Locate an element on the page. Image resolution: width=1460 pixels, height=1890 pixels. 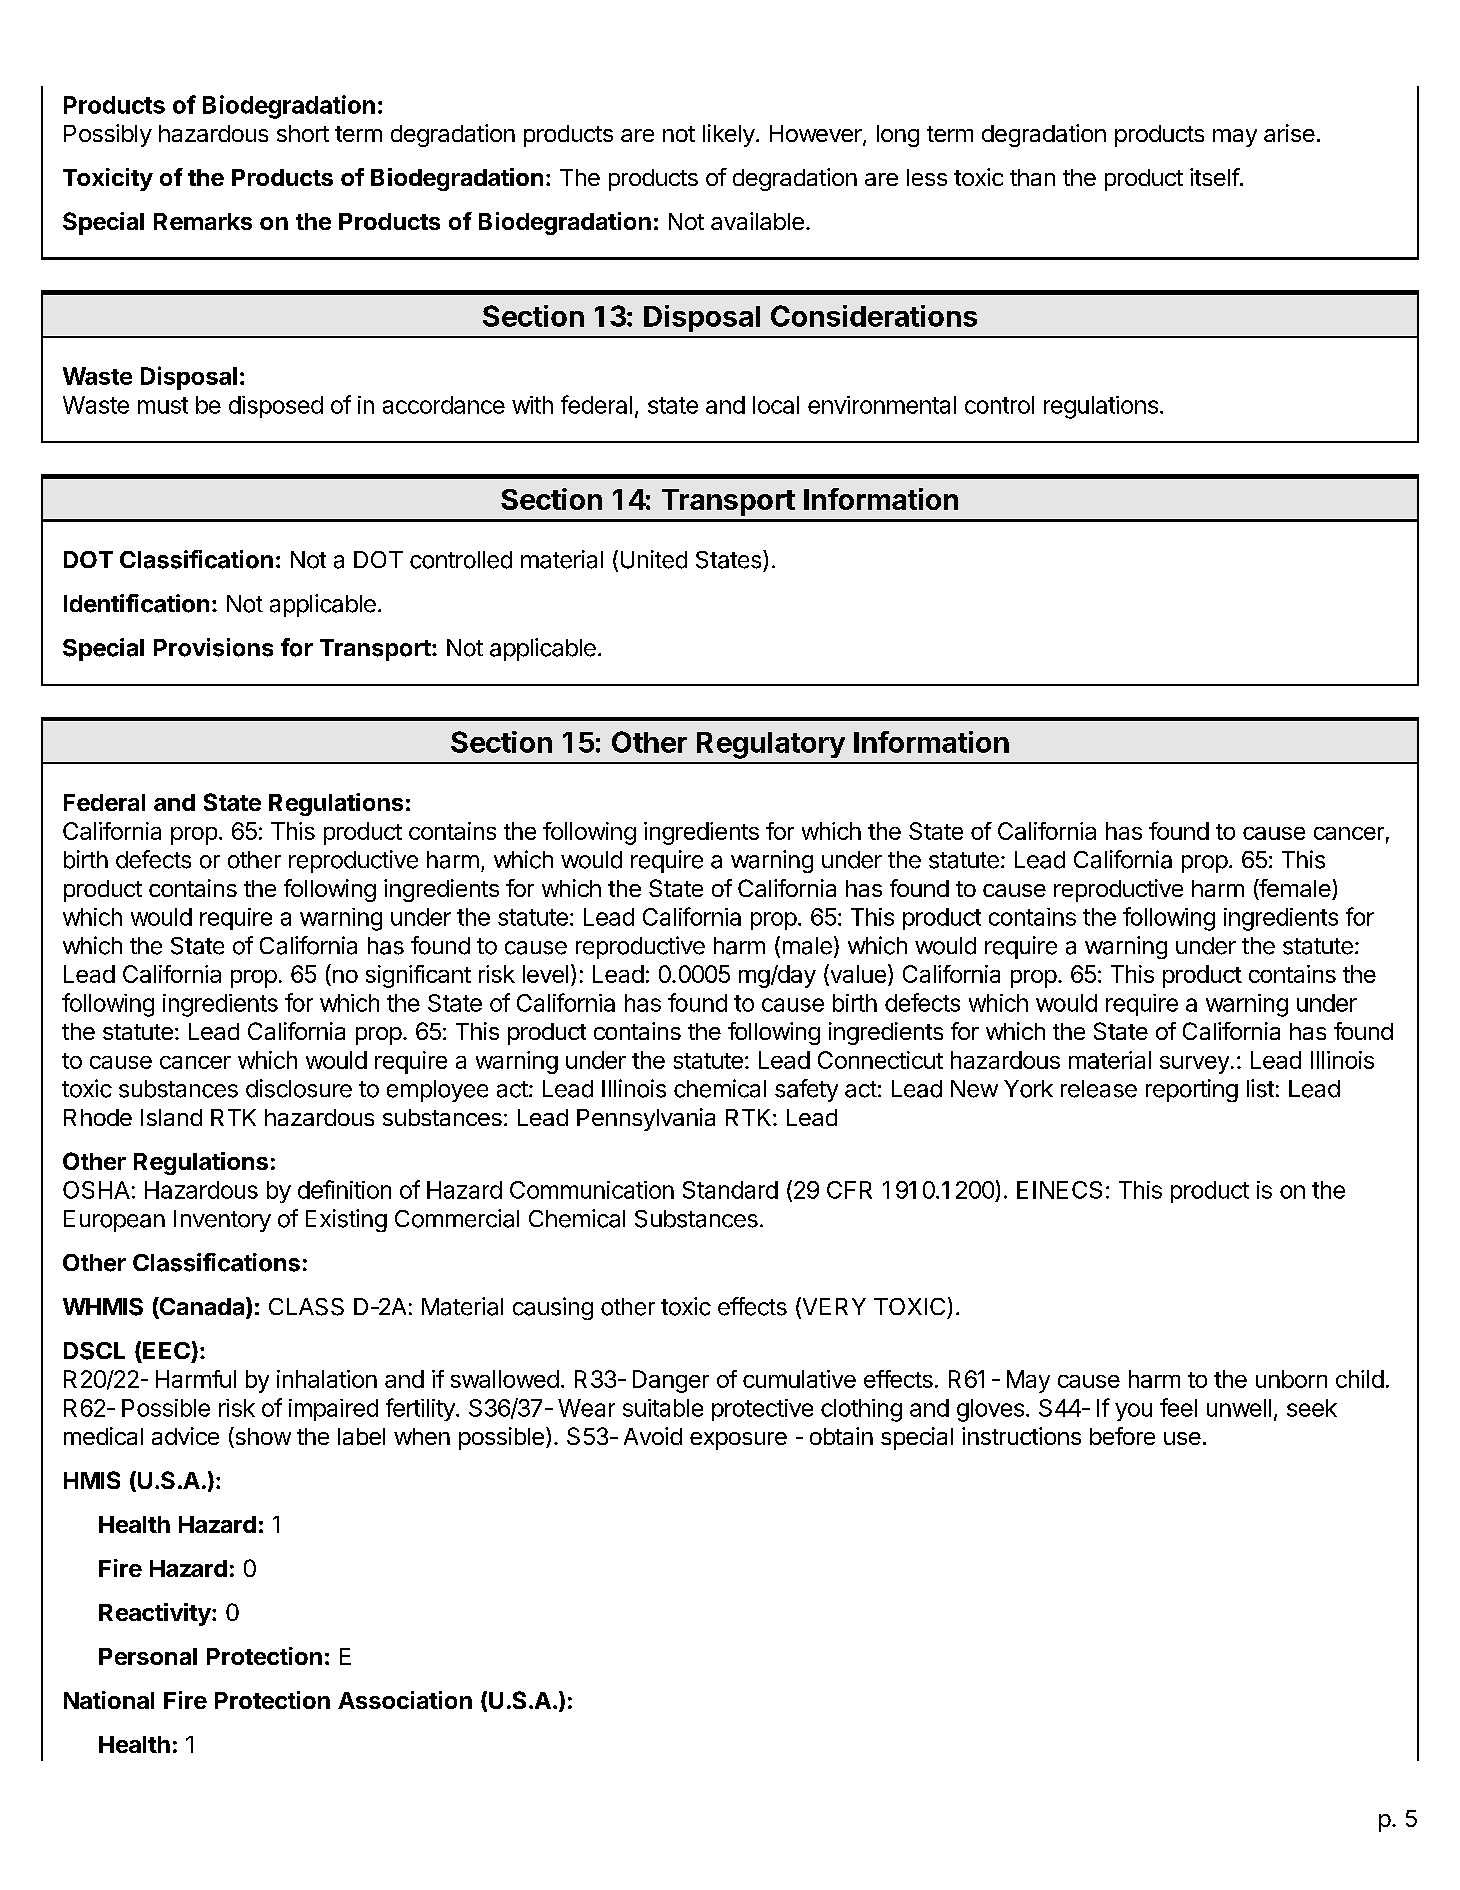
Standard is located at coordinates (730, 1190).
